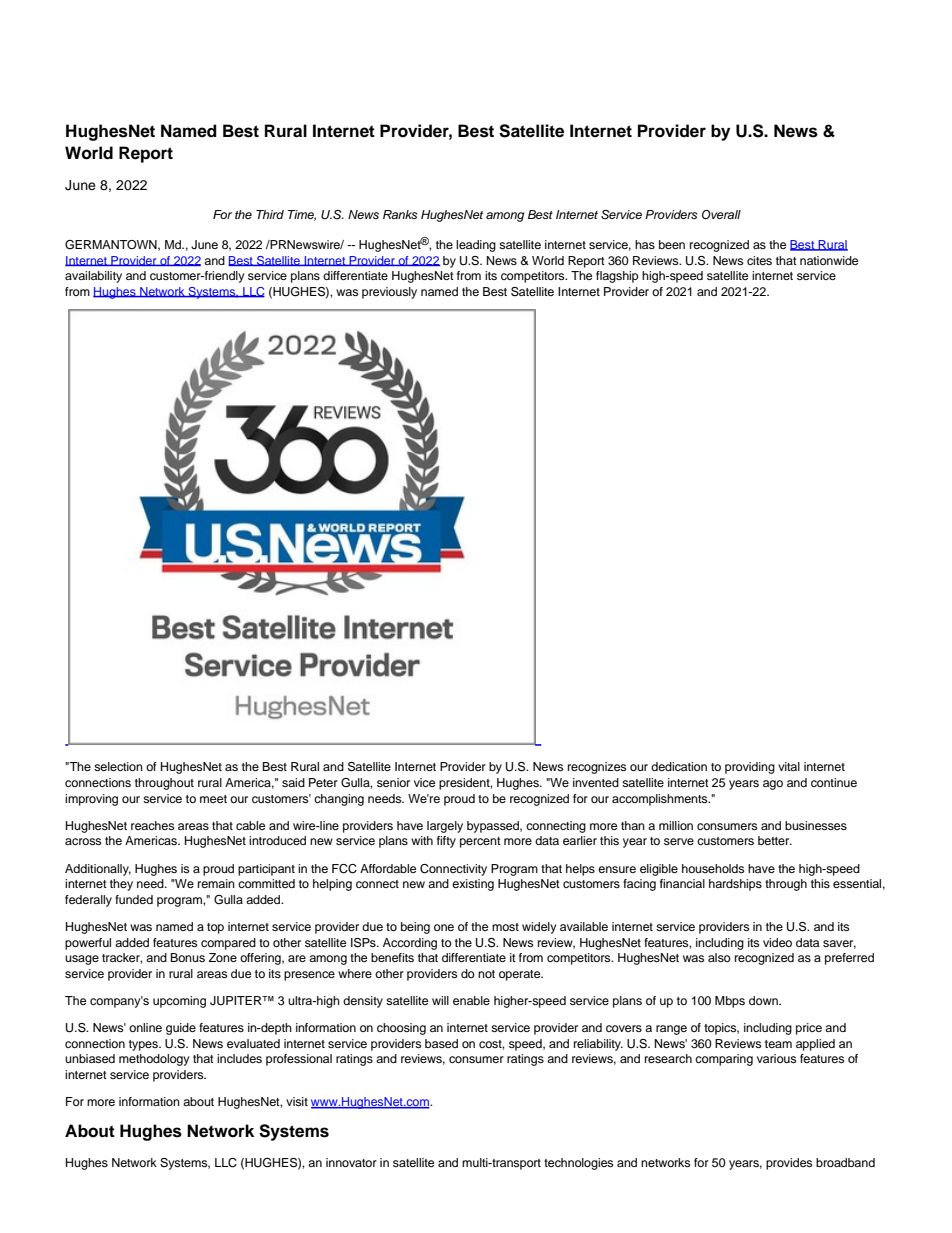 The image size is (952, 1233). Describe the element at coordinates (118, 766) in the screenshot. I see `selection` at that location.
